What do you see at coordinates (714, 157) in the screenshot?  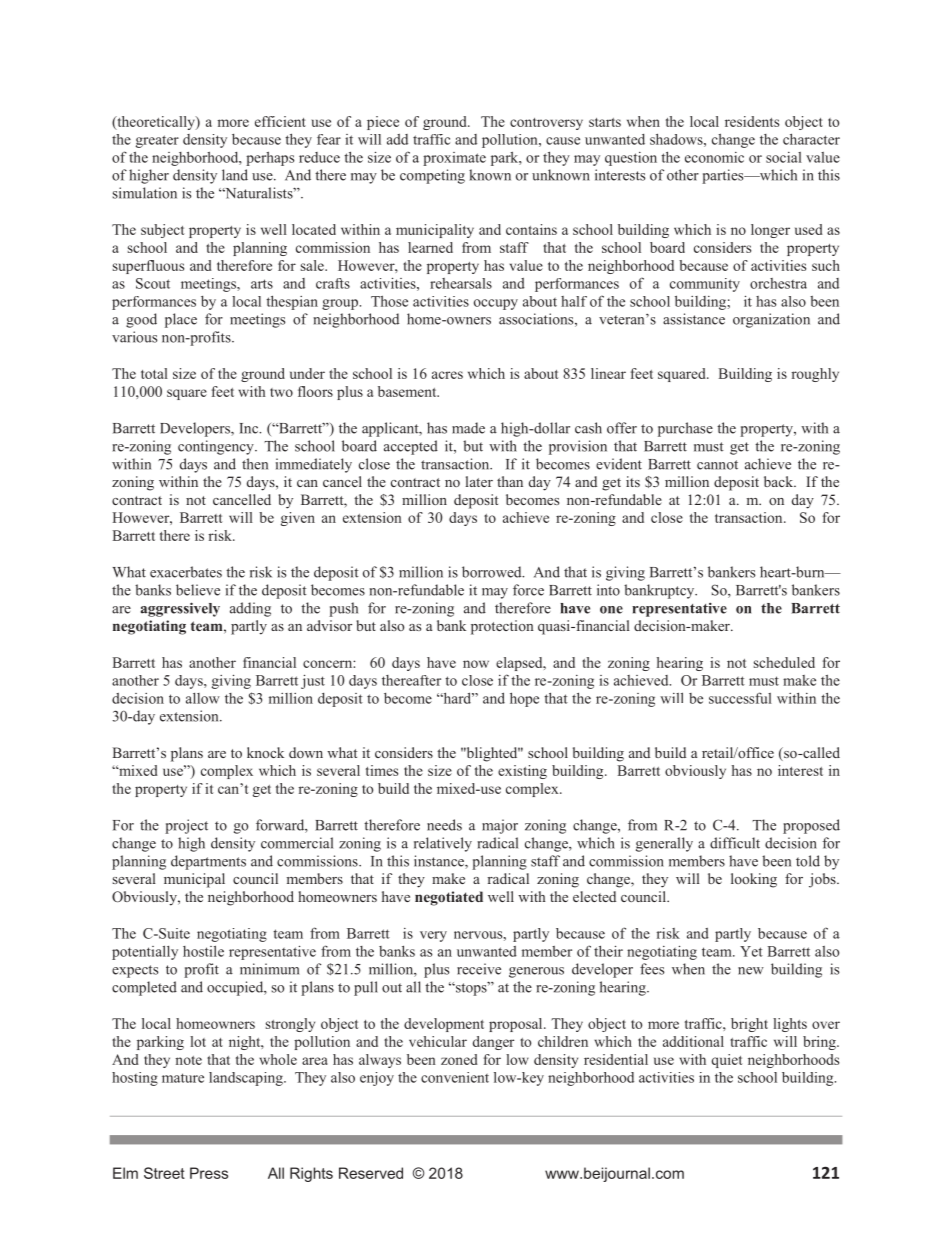 I see `economic` at bounding box center [714, 157].
